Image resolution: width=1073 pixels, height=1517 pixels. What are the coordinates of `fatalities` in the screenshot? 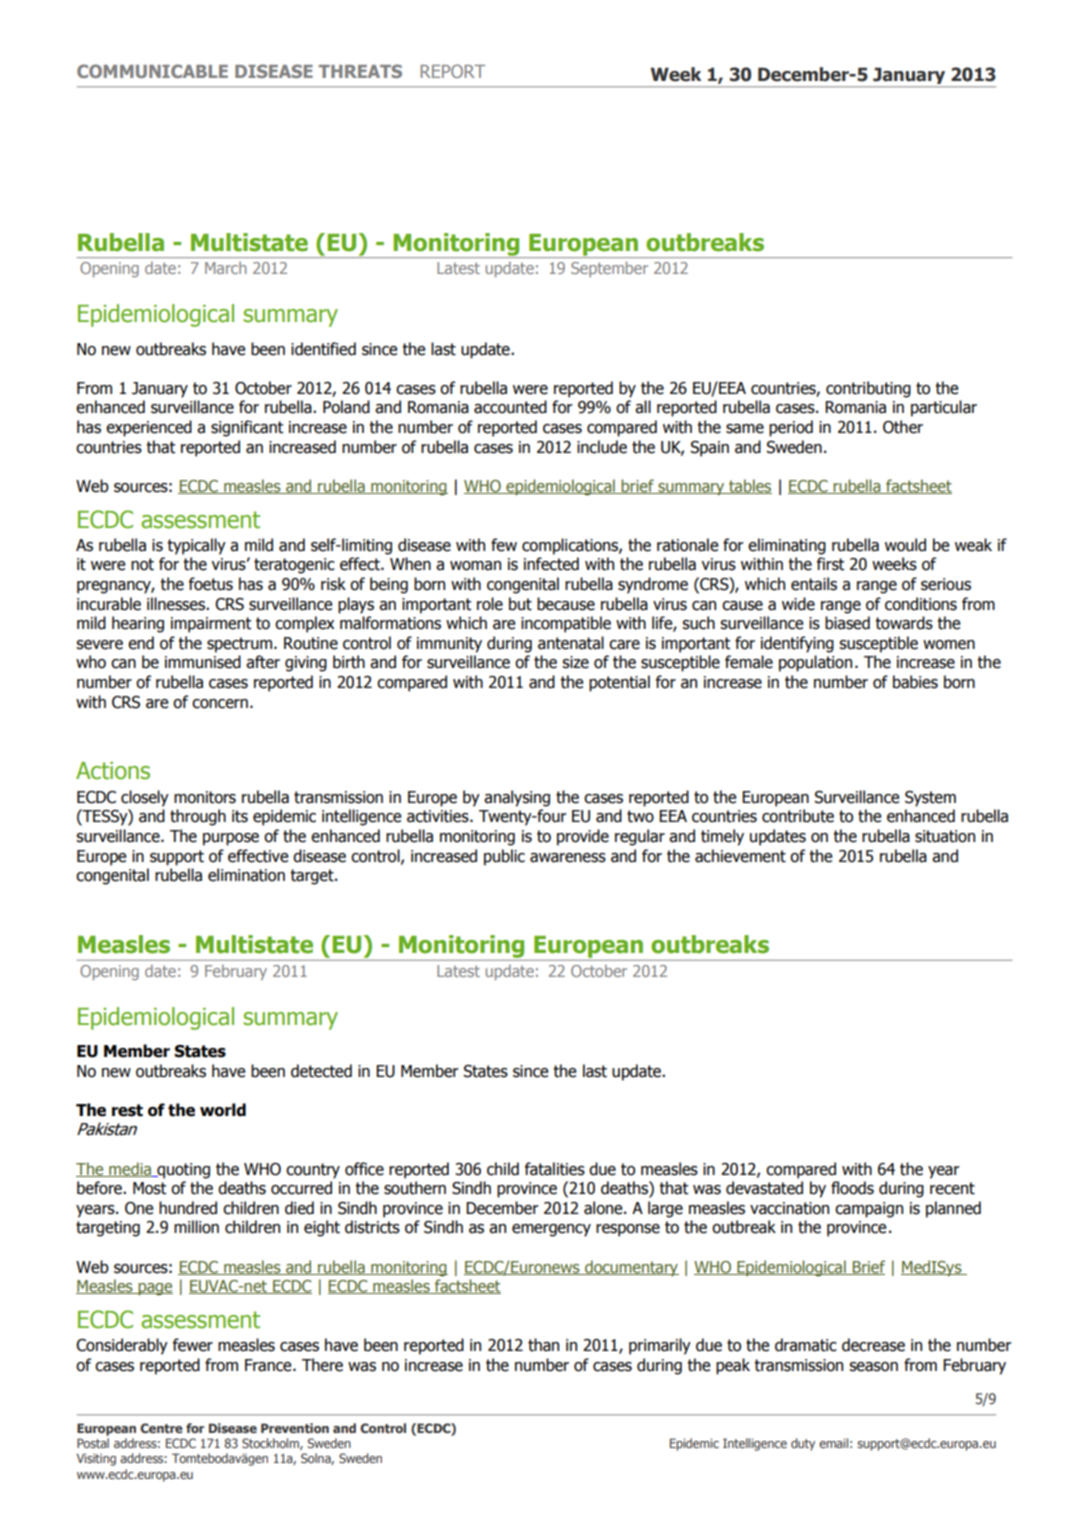 It's located at (555, 1169).
